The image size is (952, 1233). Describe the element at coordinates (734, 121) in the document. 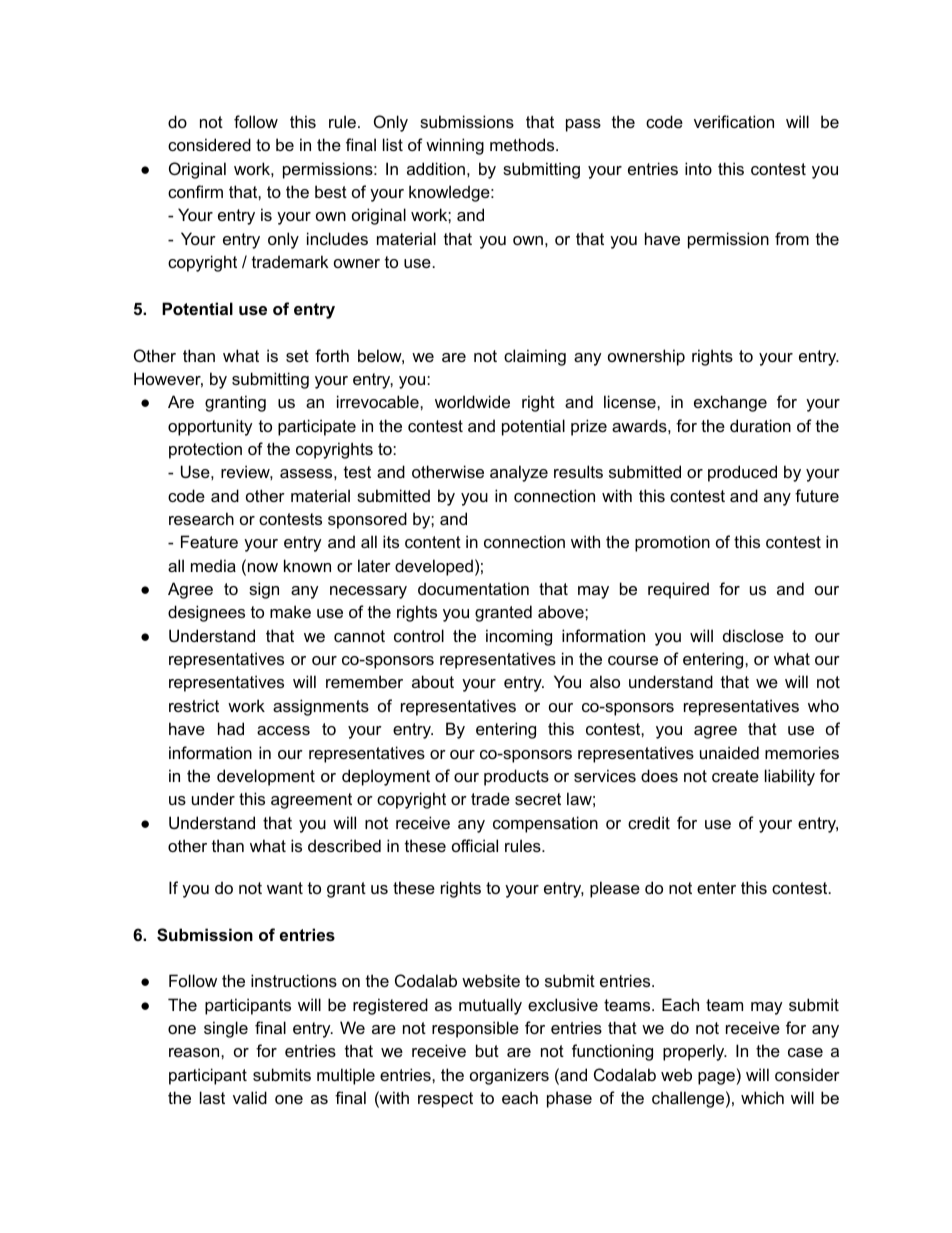

I see `verification` at that location.
